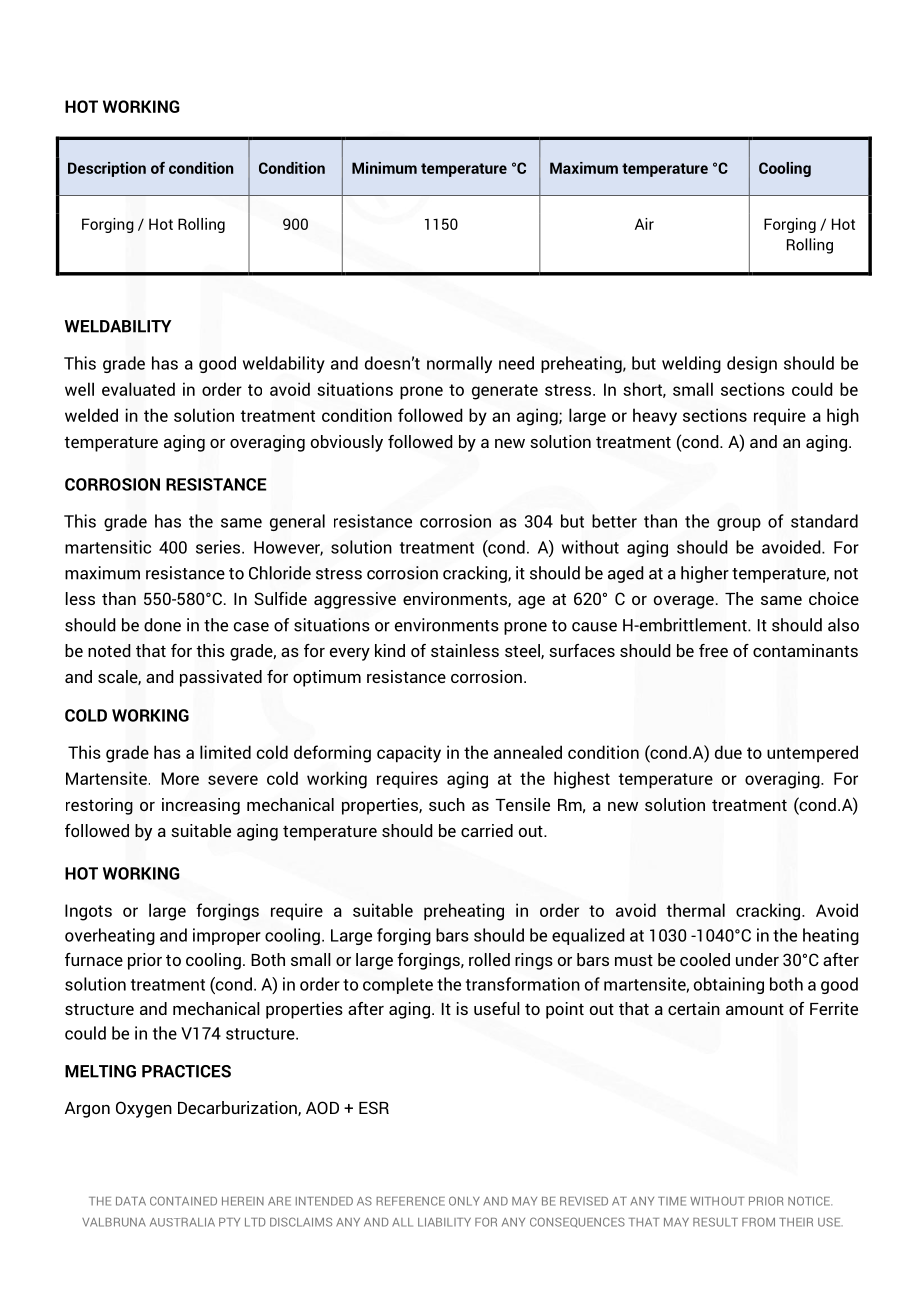 This document has width=924, height=1307. Describe the element at coordinates (221, 678) in the document. I see `passivated` at that location.
